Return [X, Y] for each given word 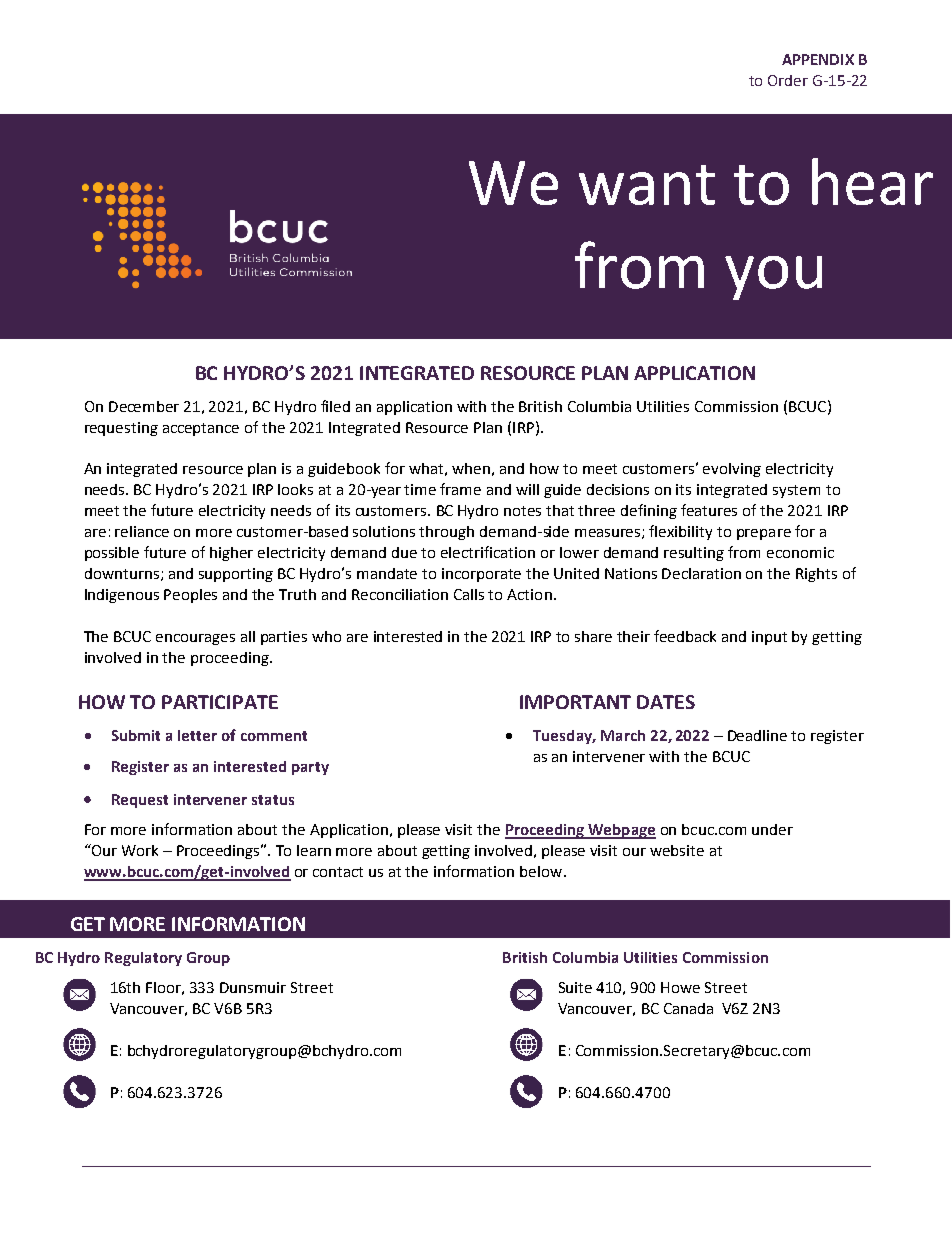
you [773, 278]
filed [335, 406]
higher [231, 554]
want [647, 185]
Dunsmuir [253, 987]
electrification [488, 552]
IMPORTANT [575, 702]
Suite [575, 987]
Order [788, 80]
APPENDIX [818, 59]
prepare [764, 534]
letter [197, 735]
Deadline [757, 735]
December [144, 406]
